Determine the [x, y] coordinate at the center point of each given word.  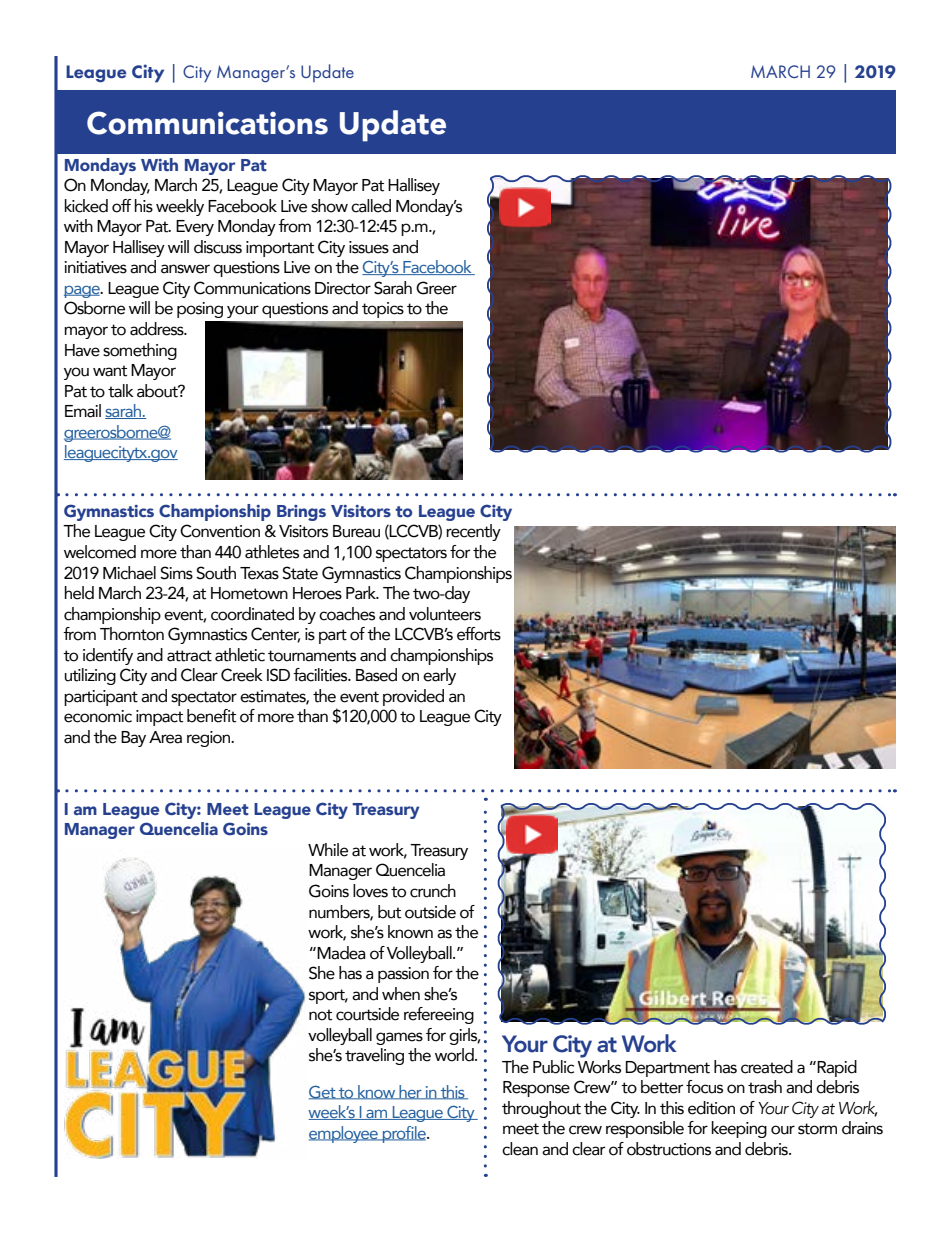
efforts [479, 634]
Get [323, 1092]
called [371, 206]
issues [369, 247]
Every [195, 228]
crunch [433, 891]
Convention [220, 531]
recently [473, 532]
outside [430, 912]
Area [165, 737]
